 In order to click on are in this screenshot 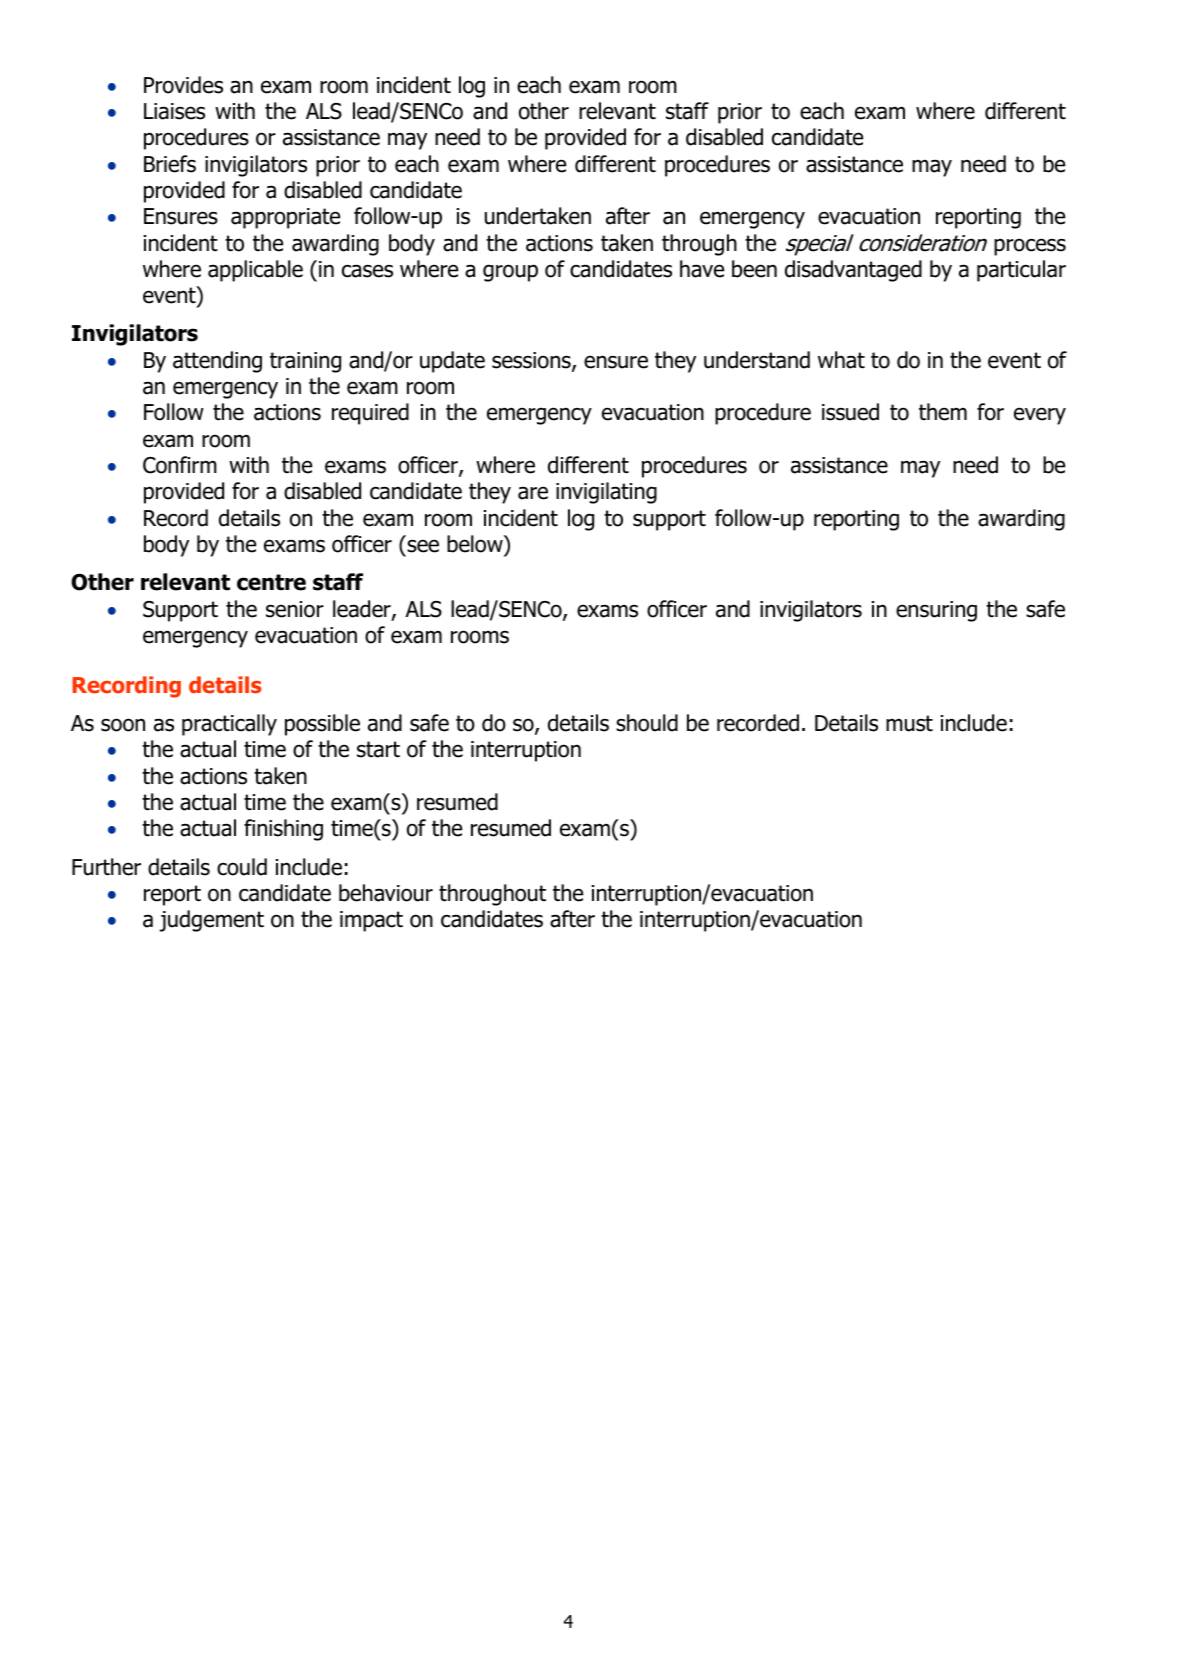, I will do `click(533, 493)`.
